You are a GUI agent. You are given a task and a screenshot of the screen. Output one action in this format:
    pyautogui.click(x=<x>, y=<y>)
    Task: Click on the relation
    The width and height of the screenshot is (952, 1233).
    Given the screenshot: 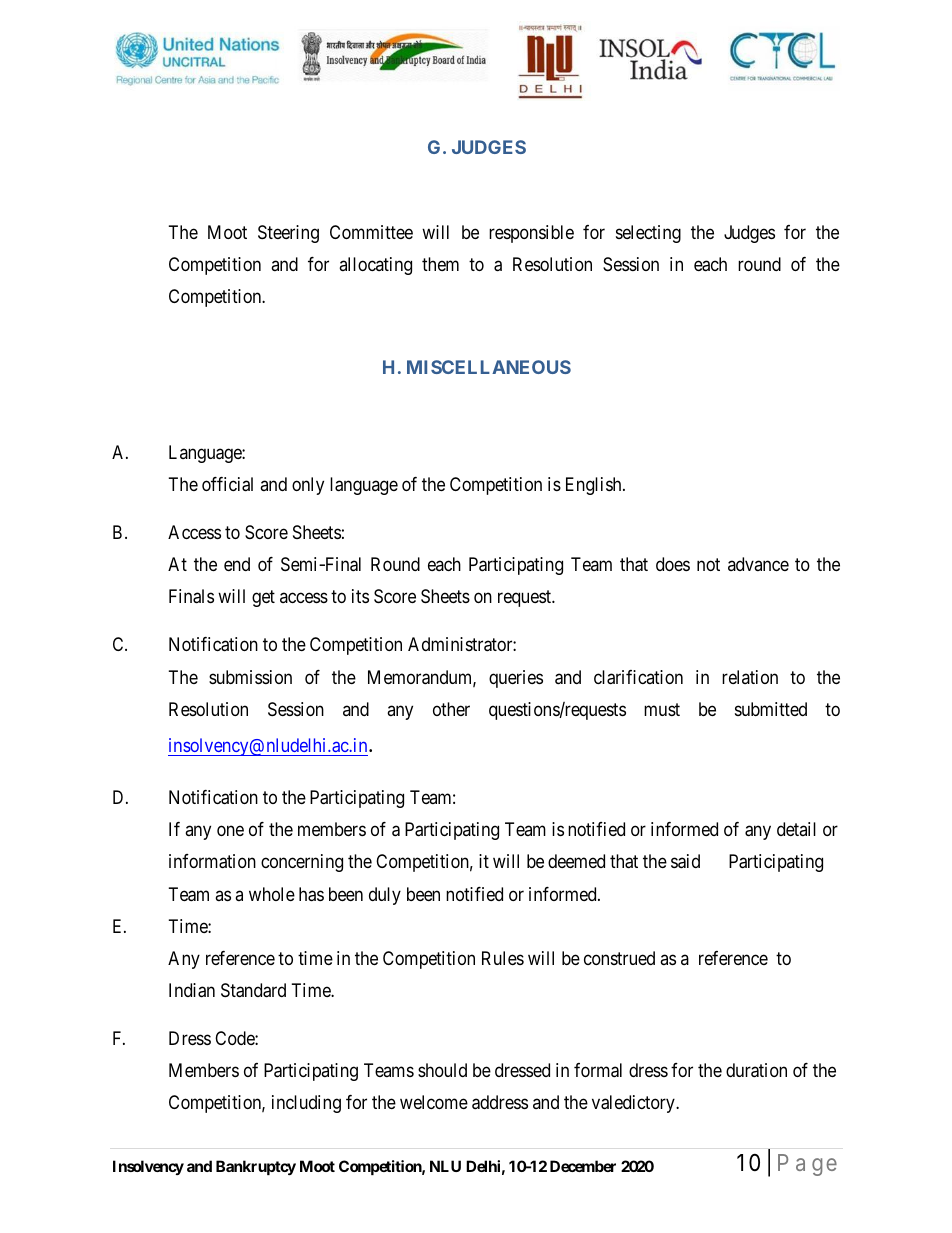 What is the action you would take?
    pyautogui.click(x=750, y=677)
